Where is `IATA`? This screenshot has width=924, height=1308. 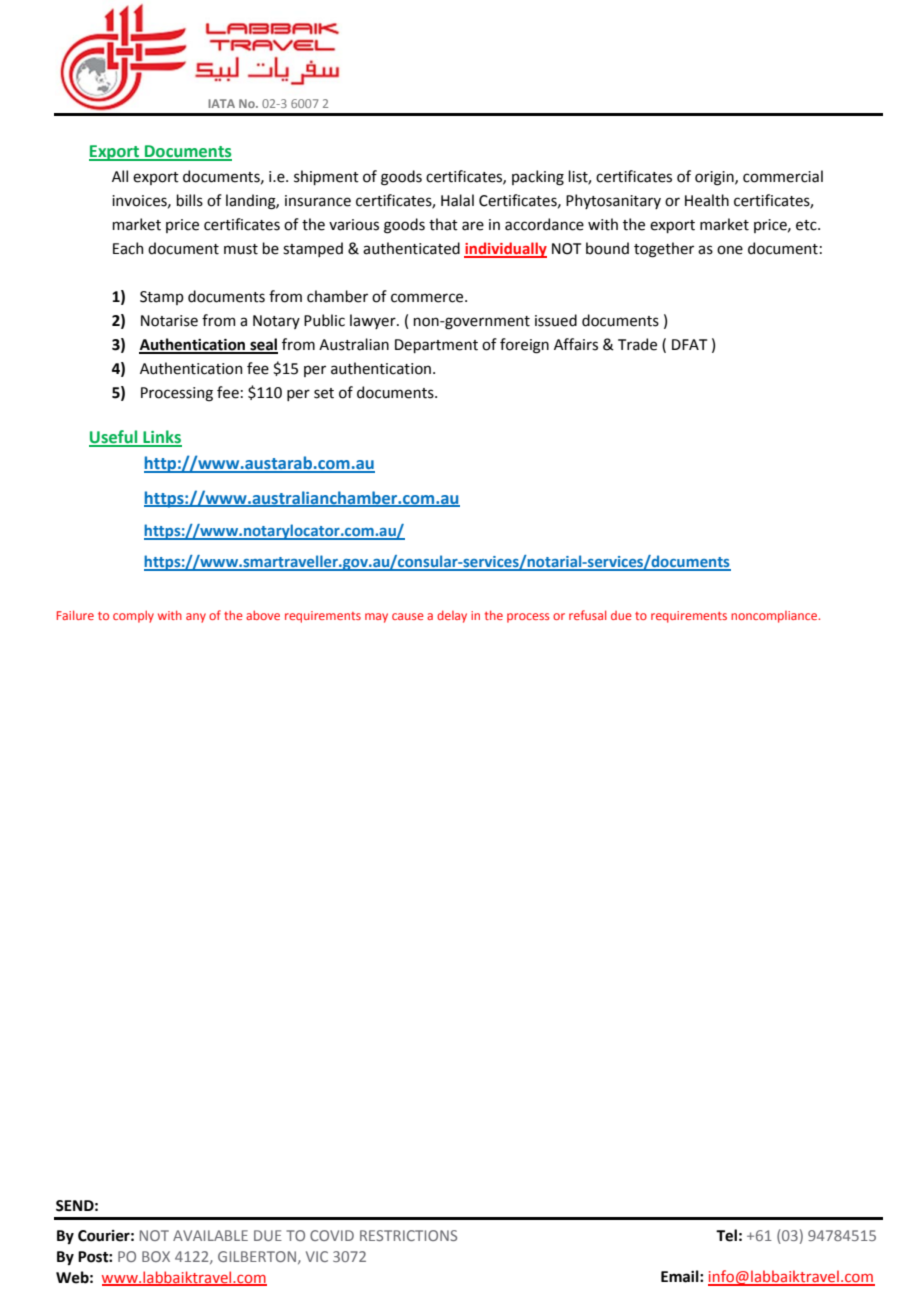 IATA is located at coordinates (221, 103).
